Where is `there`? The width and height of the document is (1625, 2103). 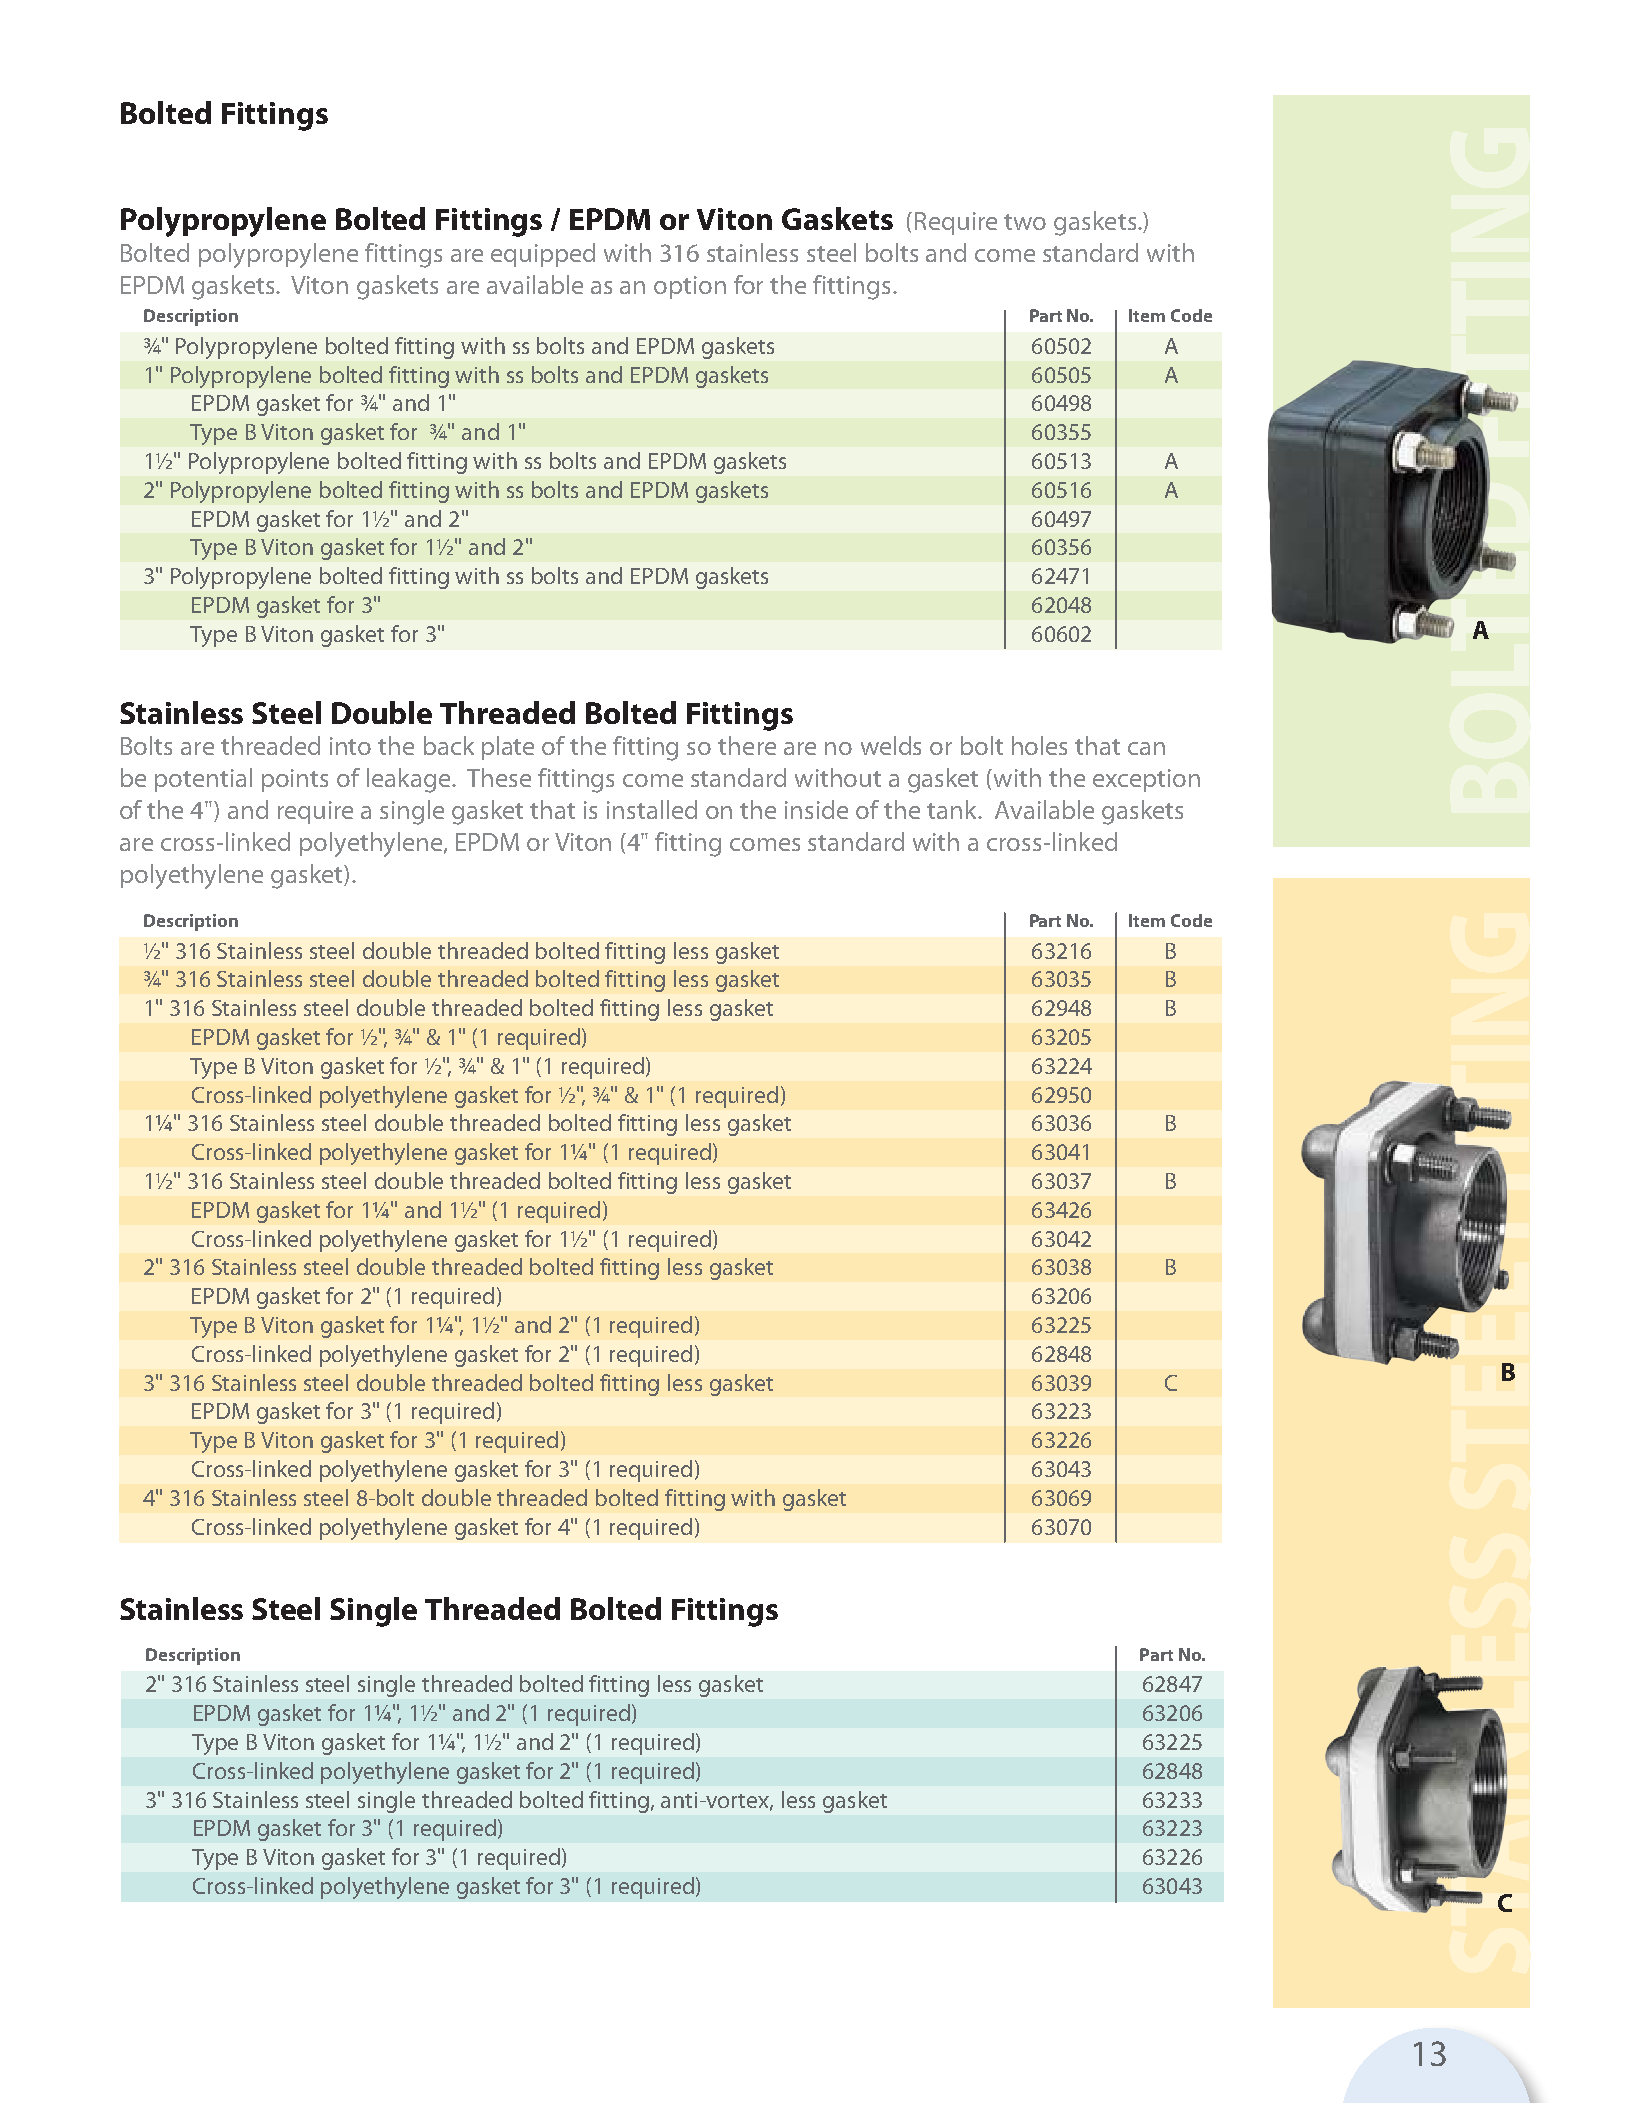
there is located at coordinates (747, 745).
